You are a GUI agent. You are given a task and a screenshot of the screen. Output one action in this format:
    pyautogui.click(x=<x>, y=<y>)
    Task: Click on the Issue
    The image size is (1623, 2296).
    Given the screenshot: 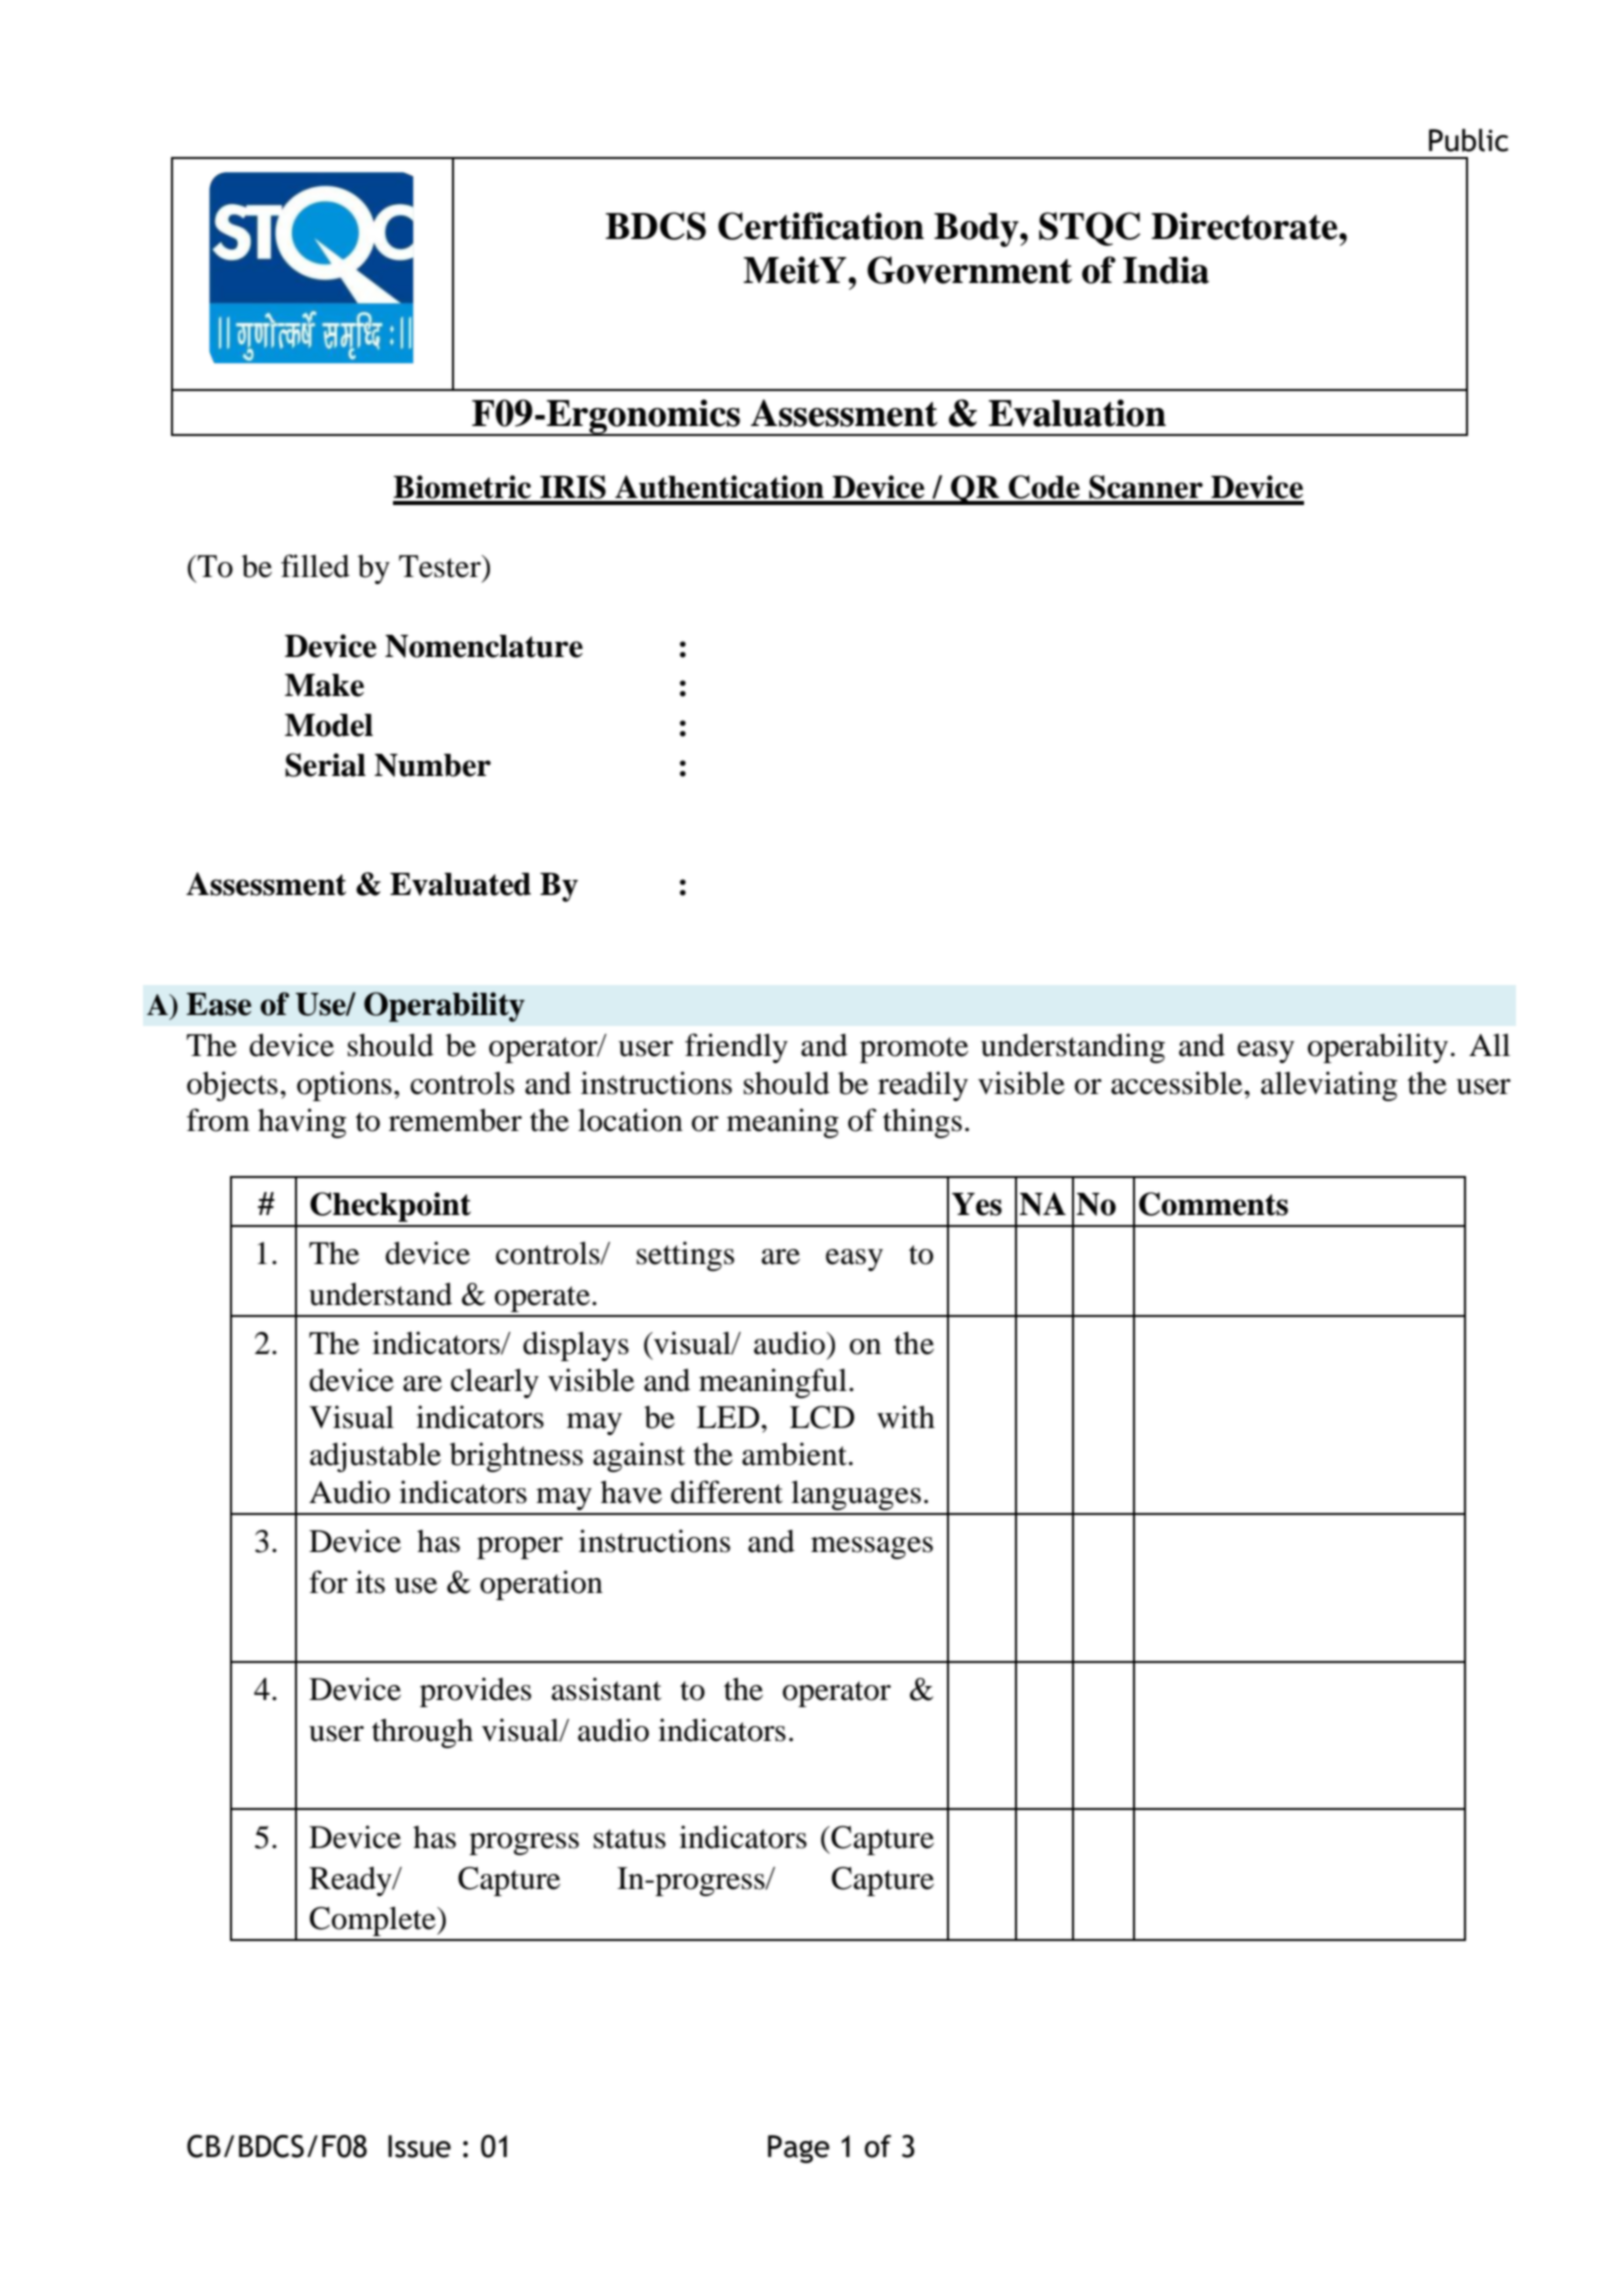 What is the action you would take?
    pyautogui.click(x=419, y=2146)
